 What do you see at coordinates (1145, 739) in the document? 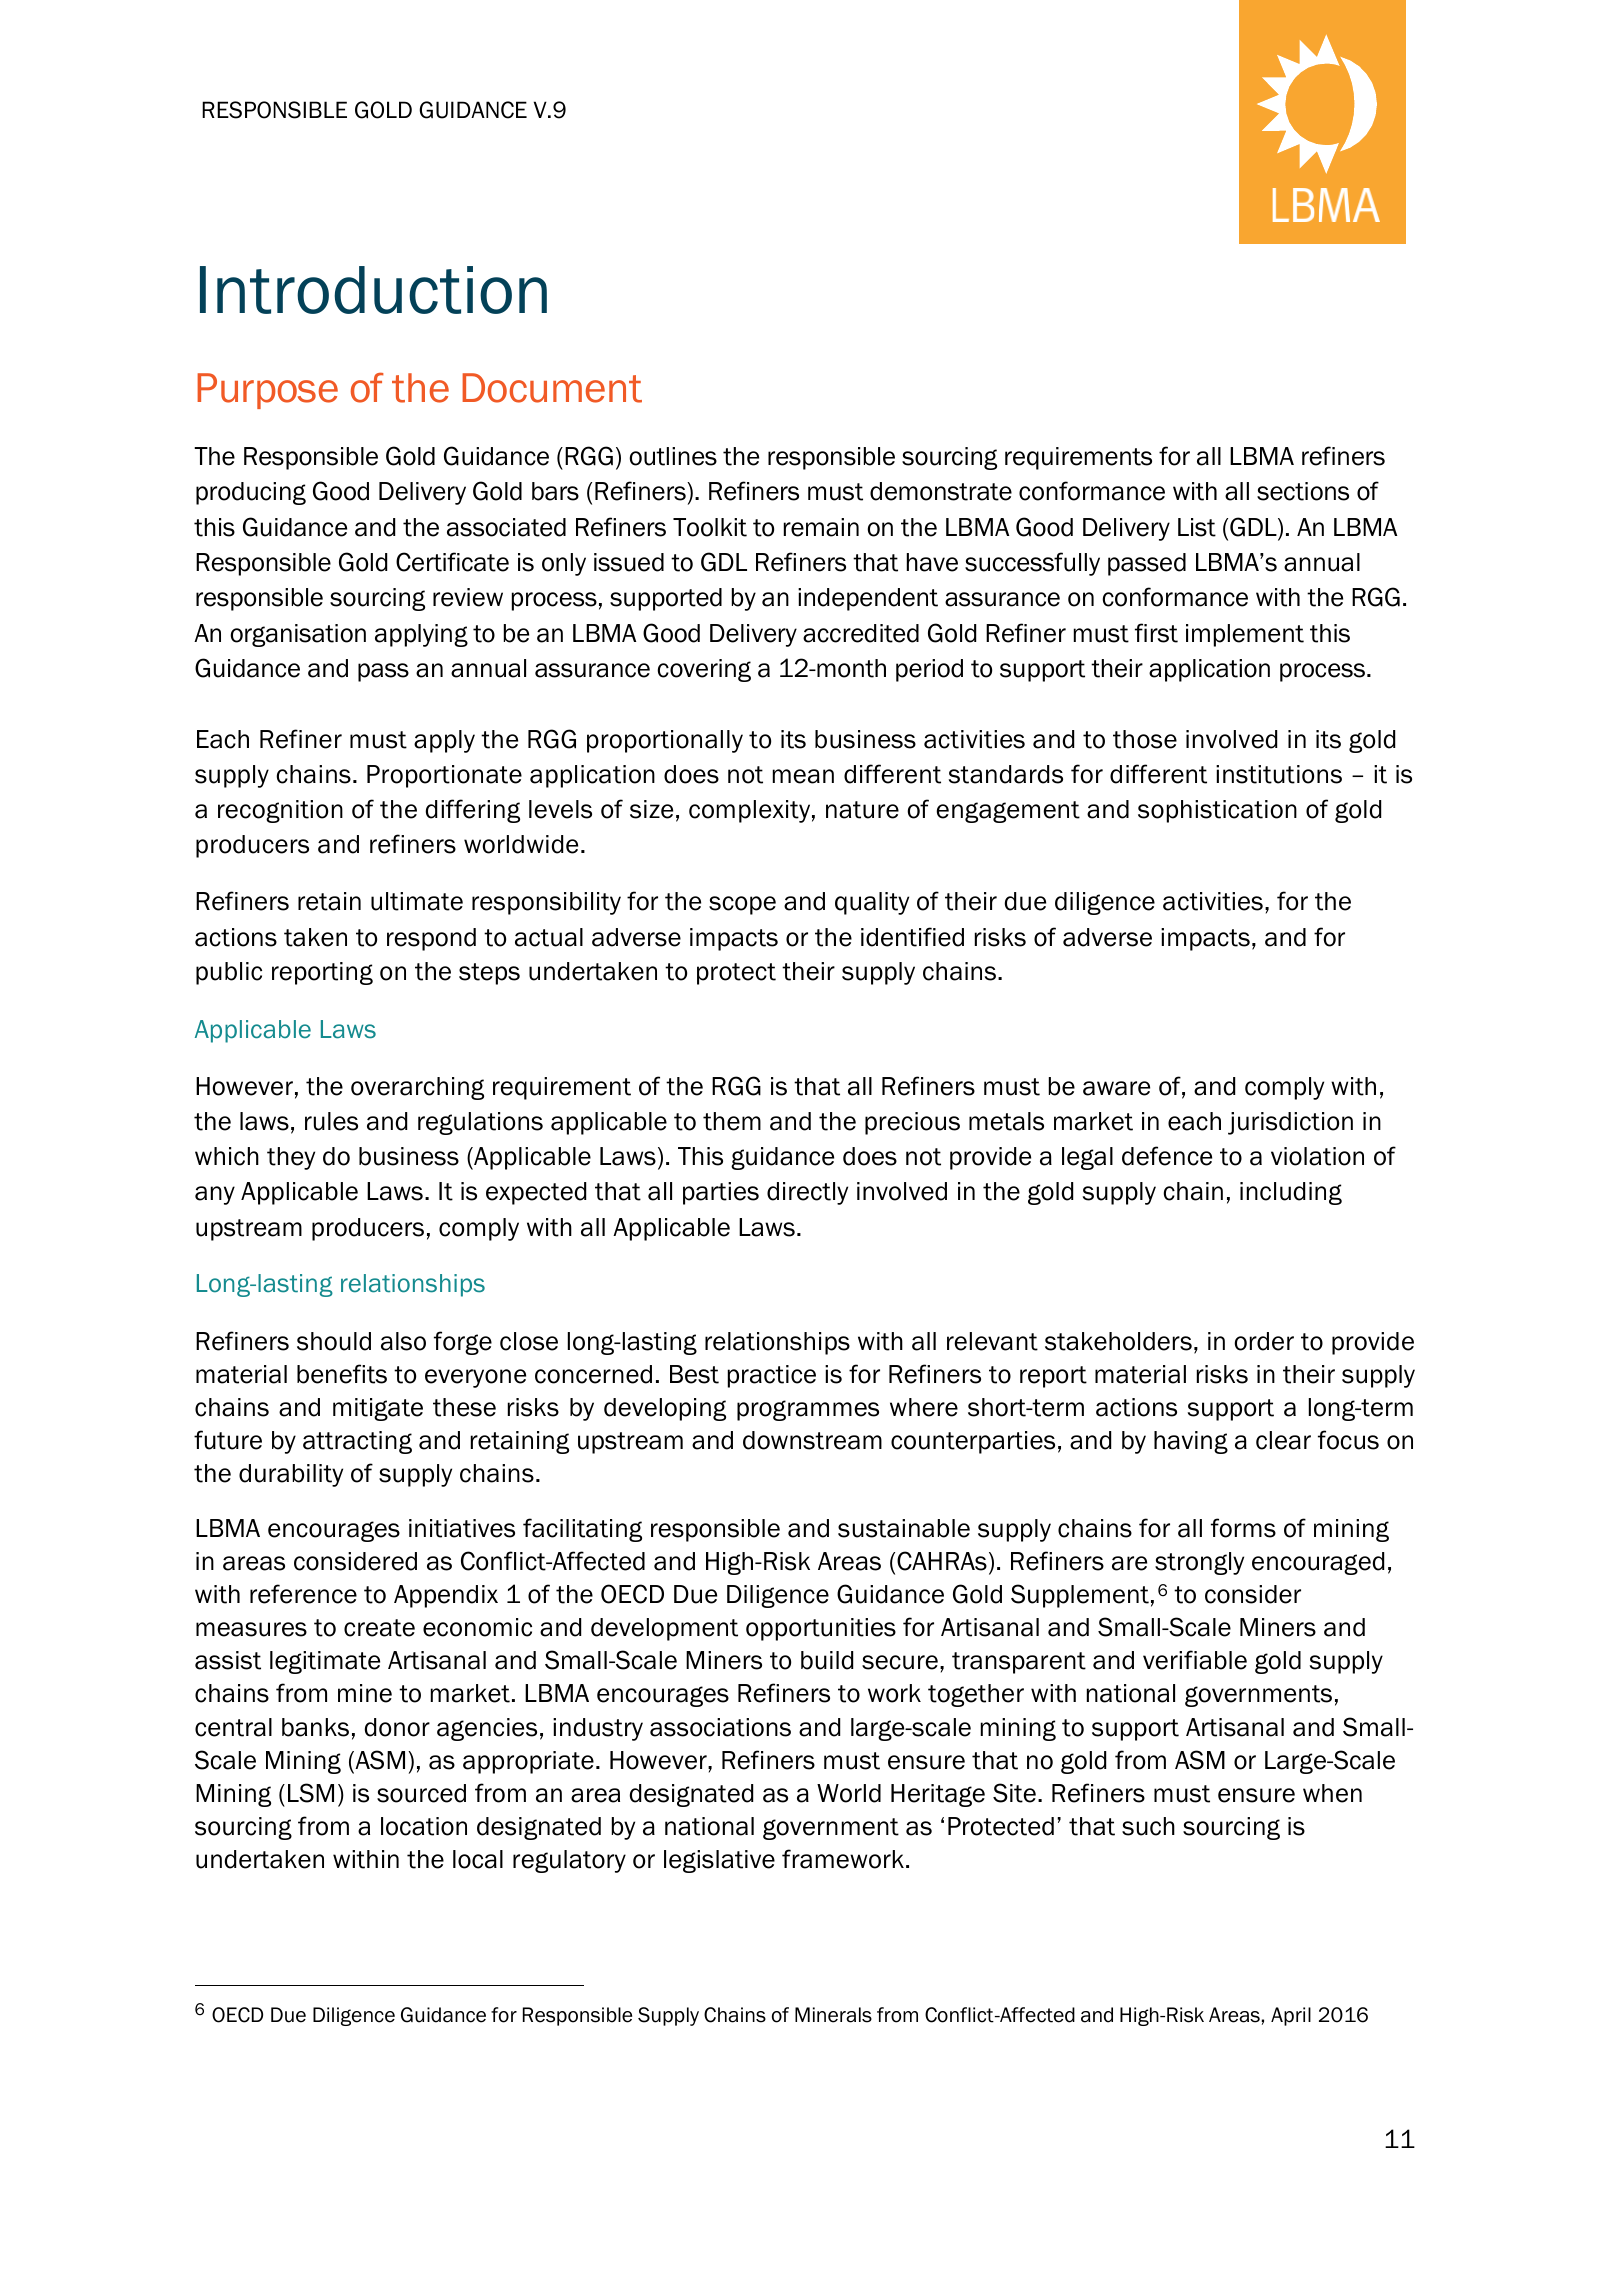
I see `those` at bounding box center [1145, 739].
